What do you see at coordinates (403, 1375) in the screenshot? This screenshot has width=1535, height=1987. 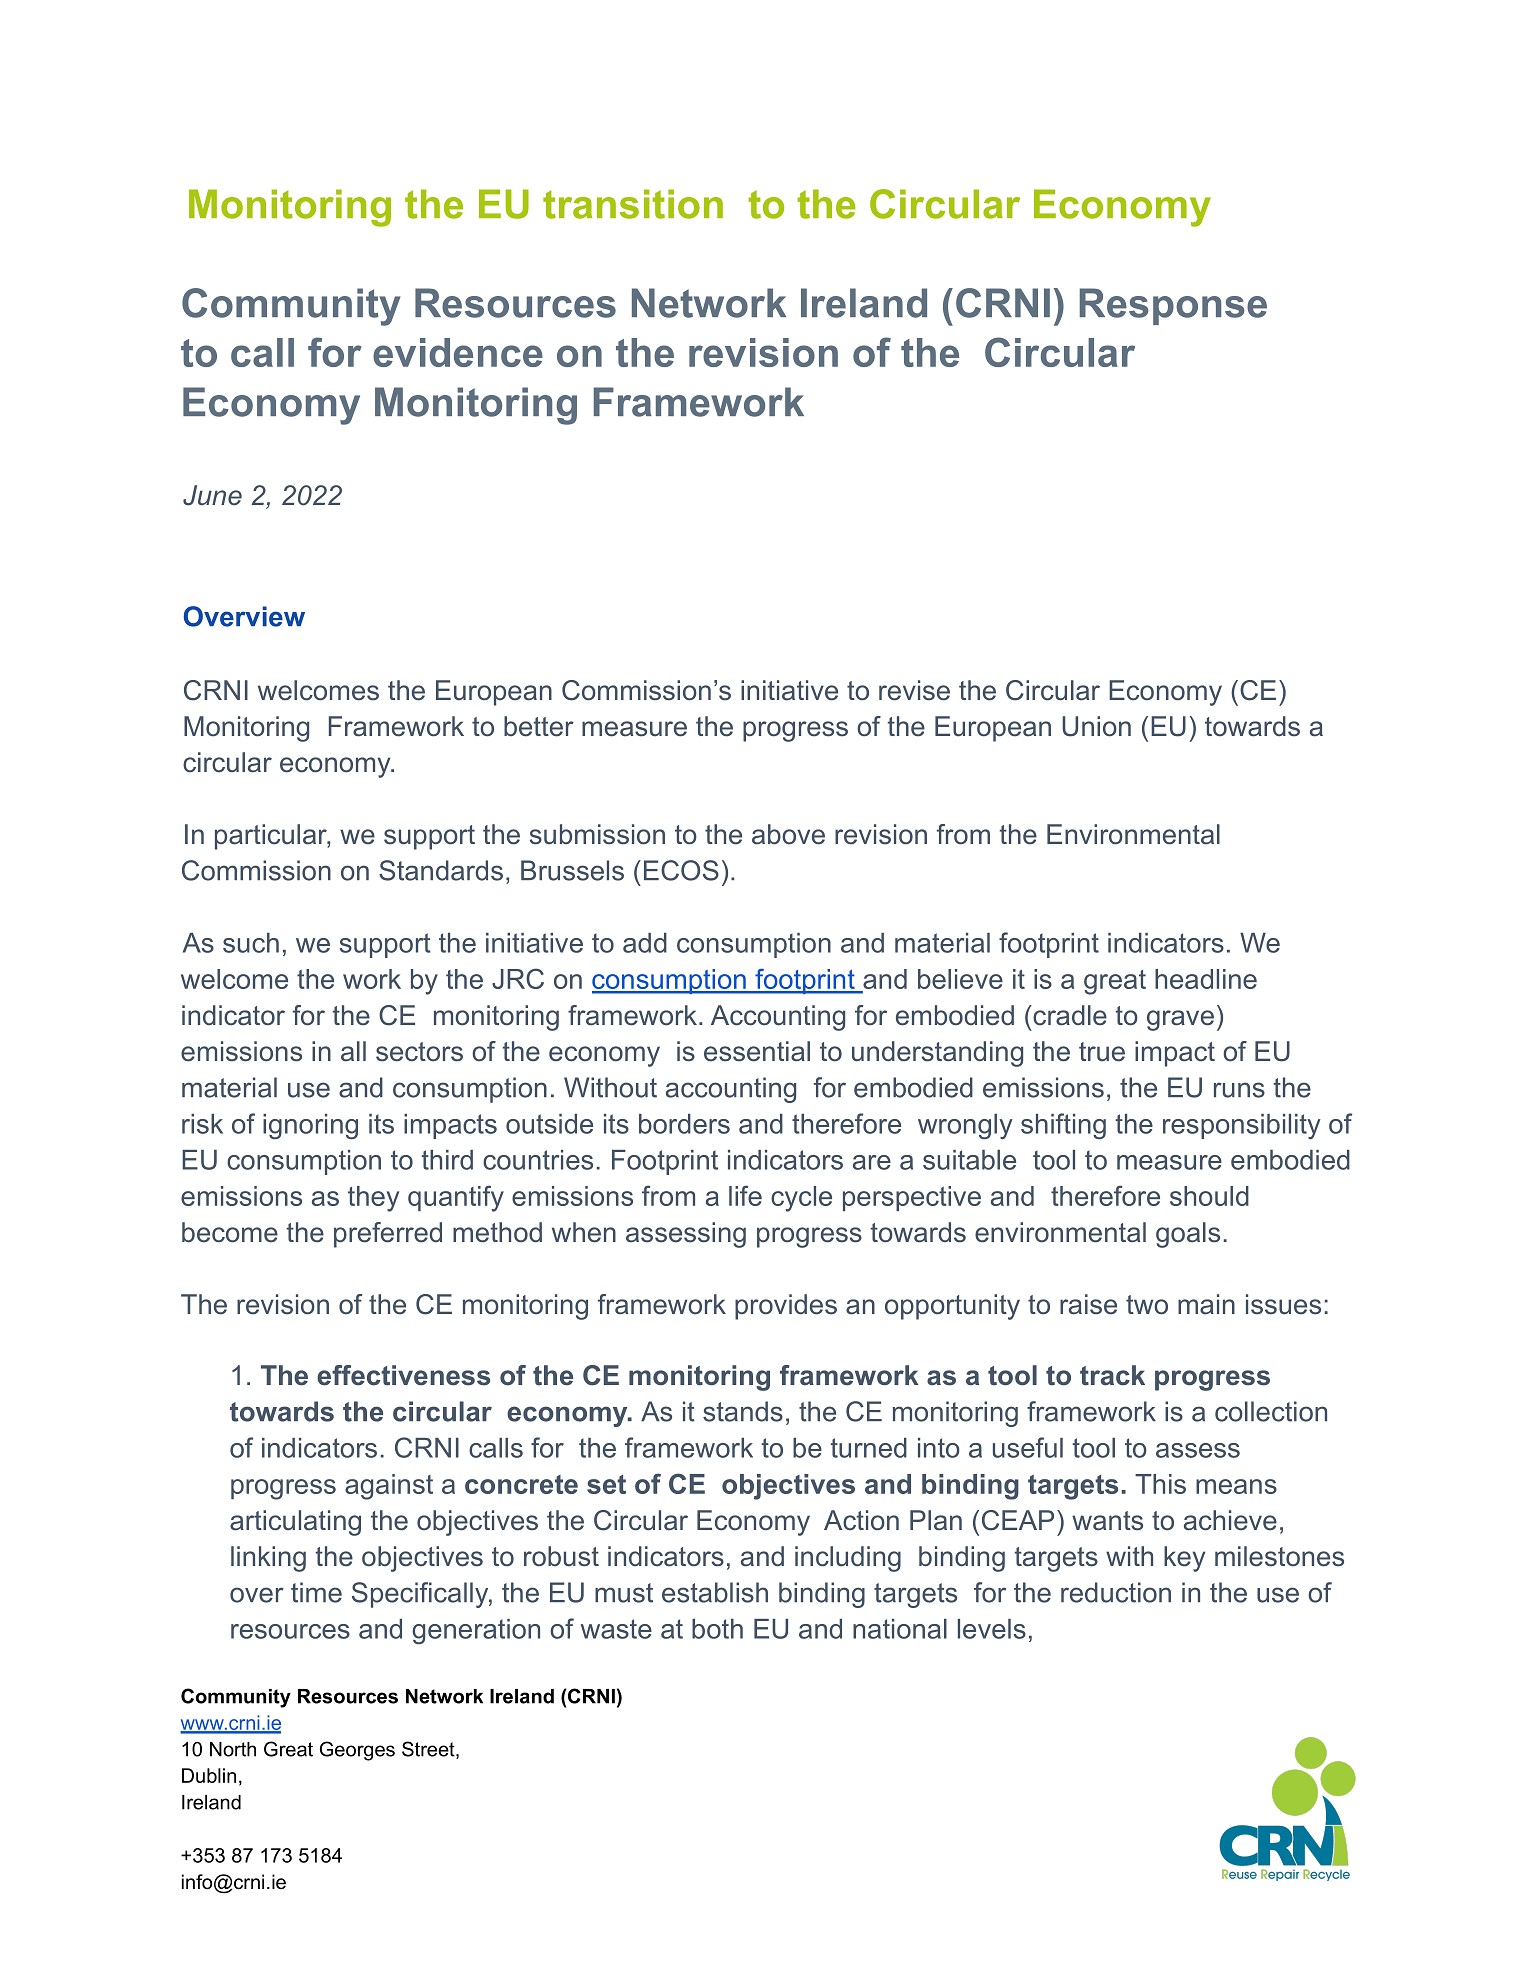 I see `effectiveness` at bounding box center [403, 1375].
